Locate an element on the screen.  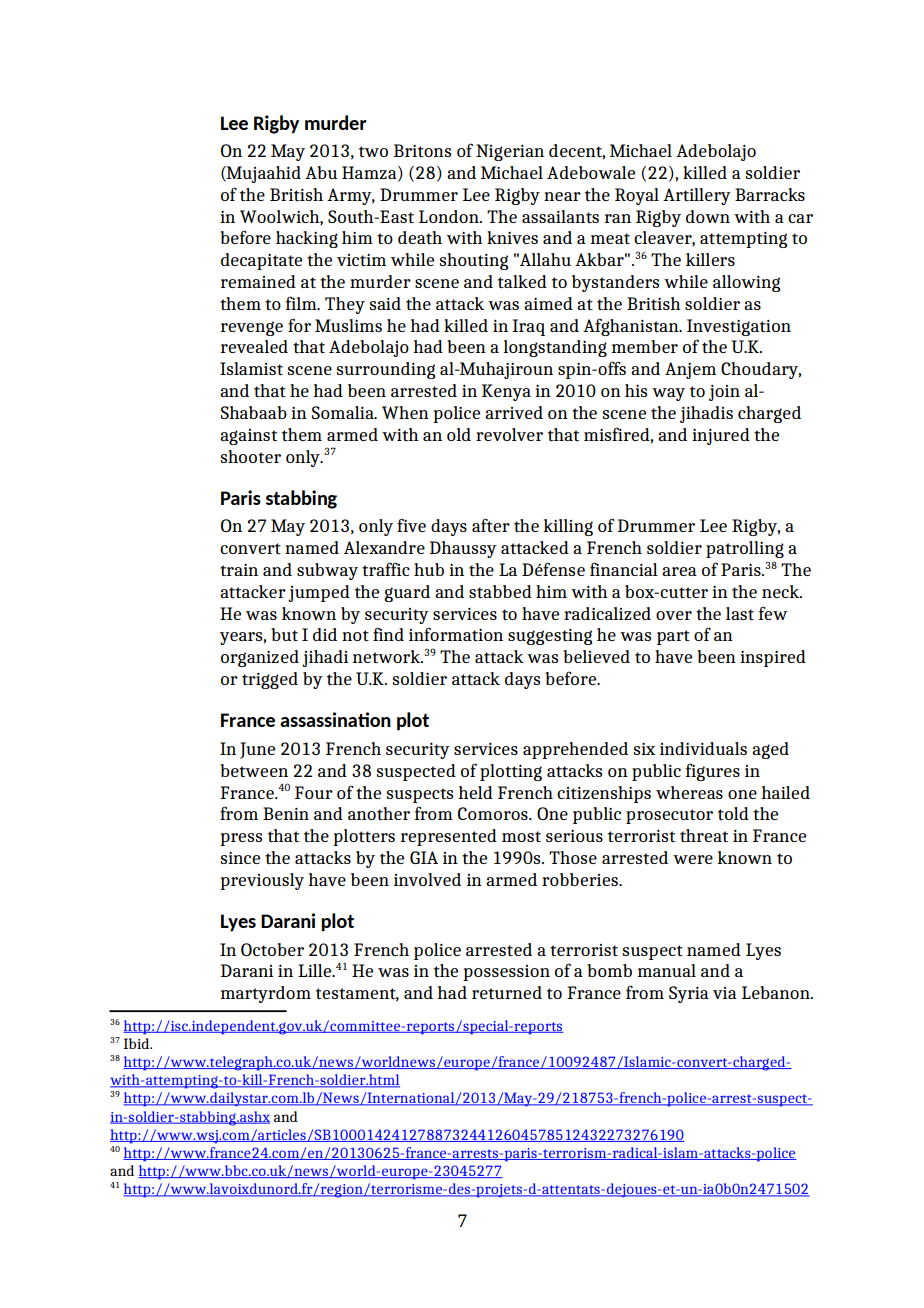
June is located at coordinates (257, 750).
